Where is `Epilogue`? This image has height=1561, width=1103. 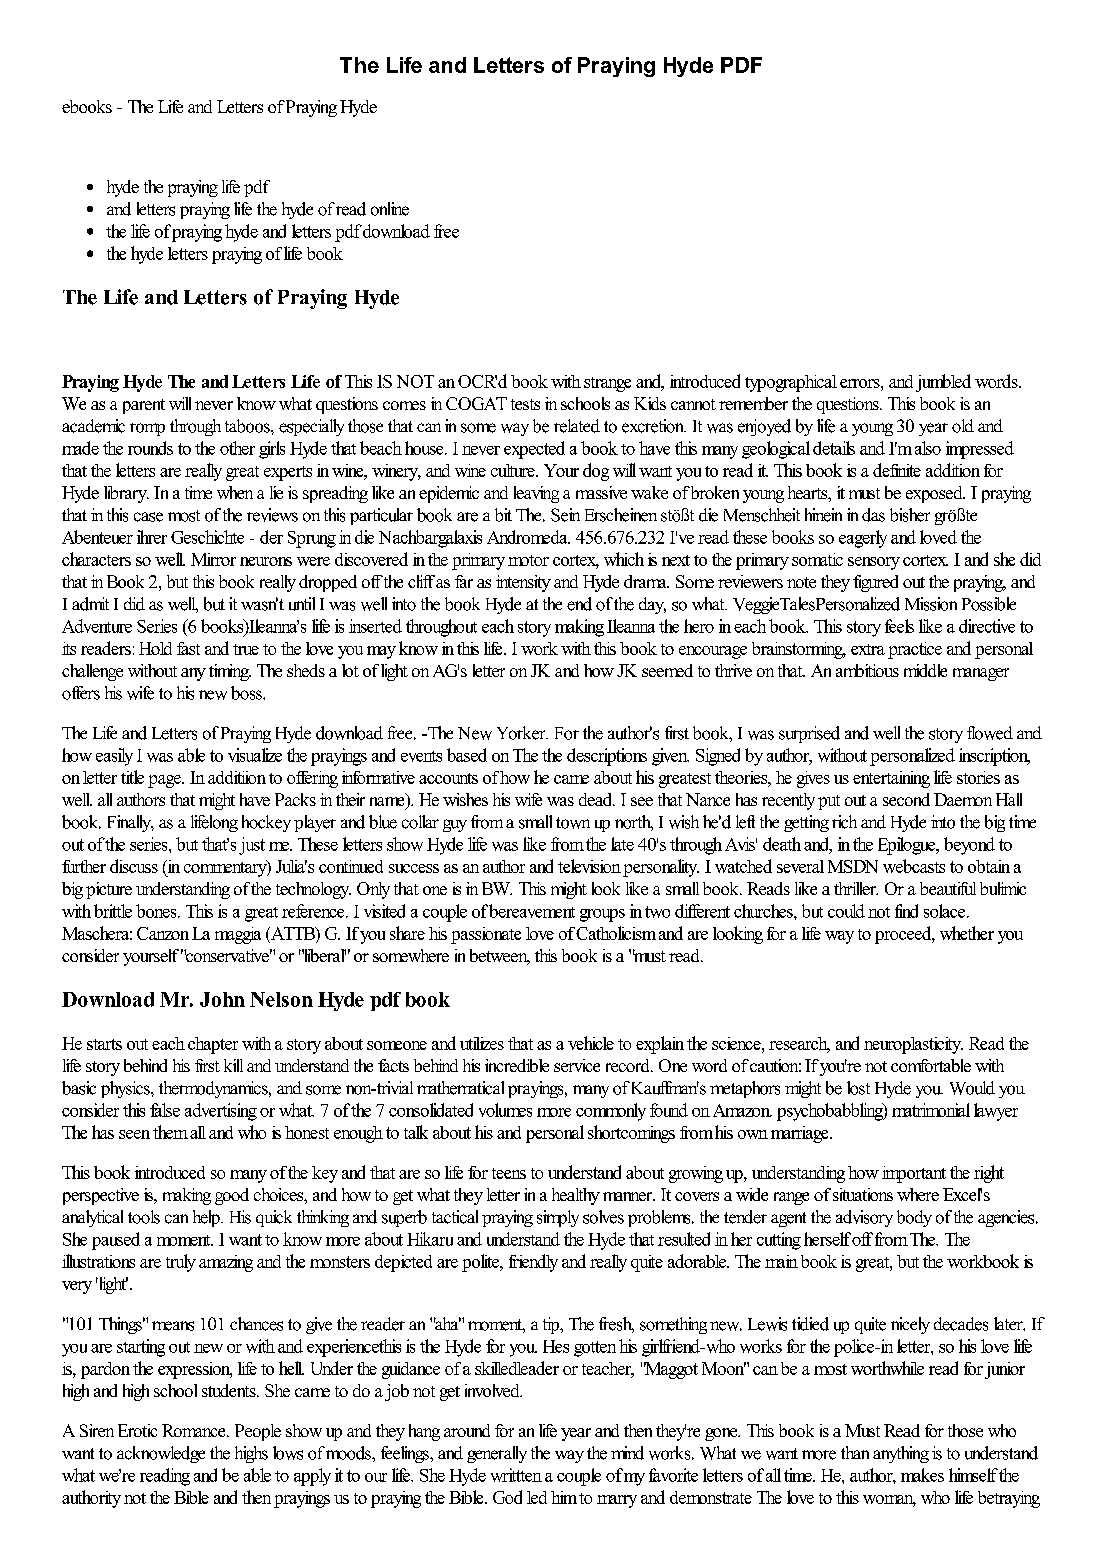
Epilogue is located at coordinates (908, 846).
